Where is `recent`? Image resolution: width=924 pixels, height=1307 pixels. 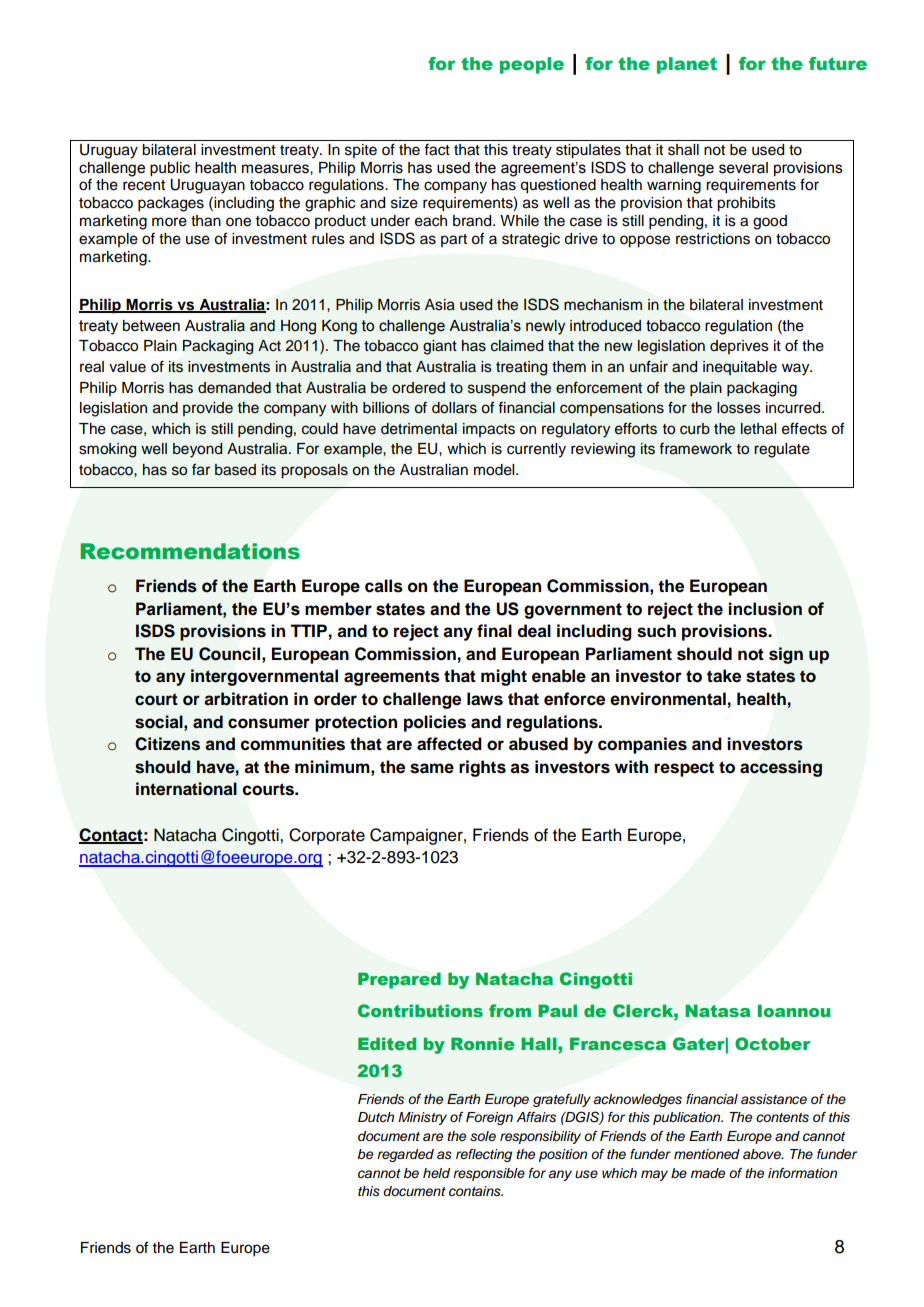
recent is located at coordinates (144, 185).
